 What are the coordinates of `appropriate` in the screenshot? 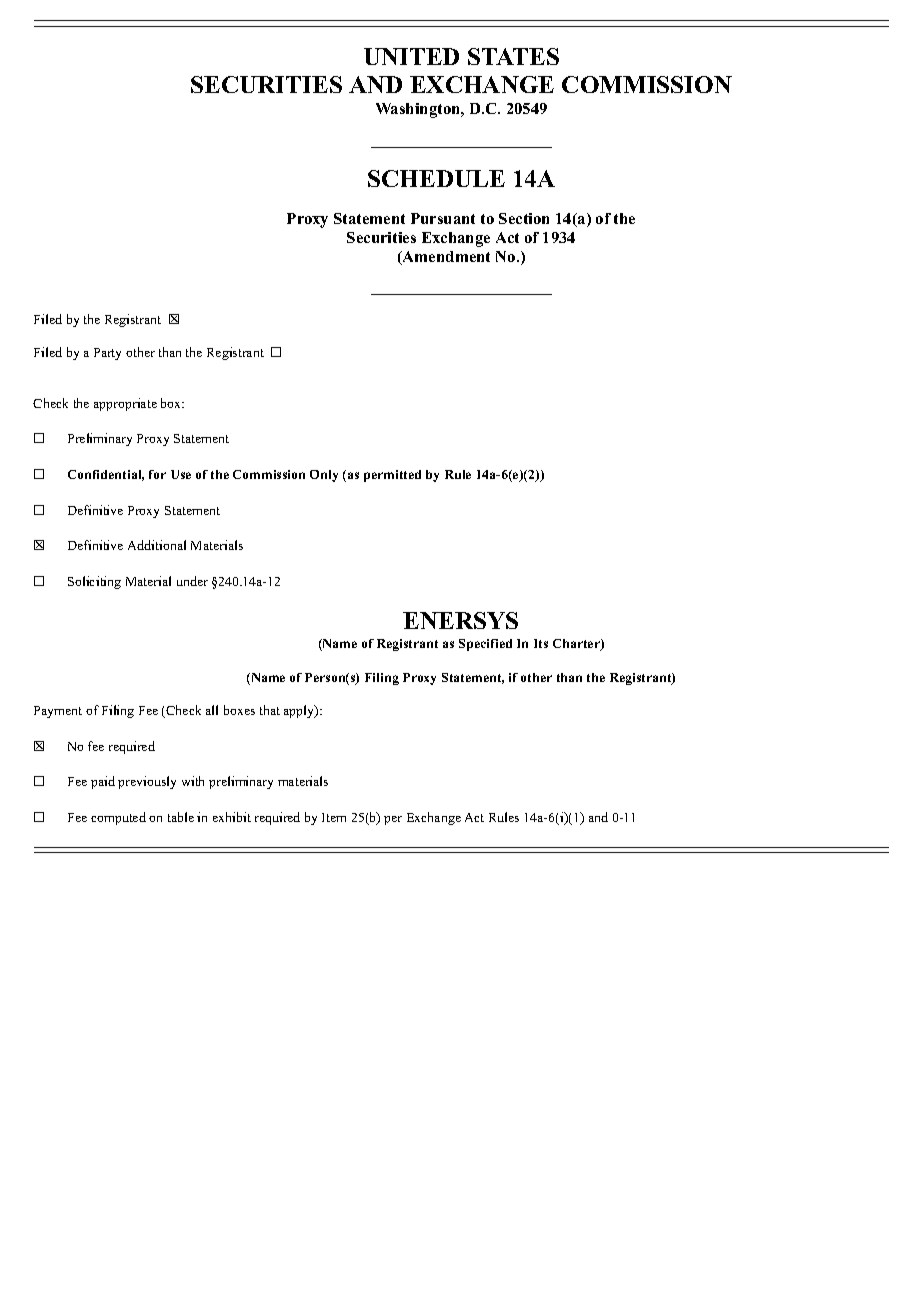 It's located at (125, 404).
